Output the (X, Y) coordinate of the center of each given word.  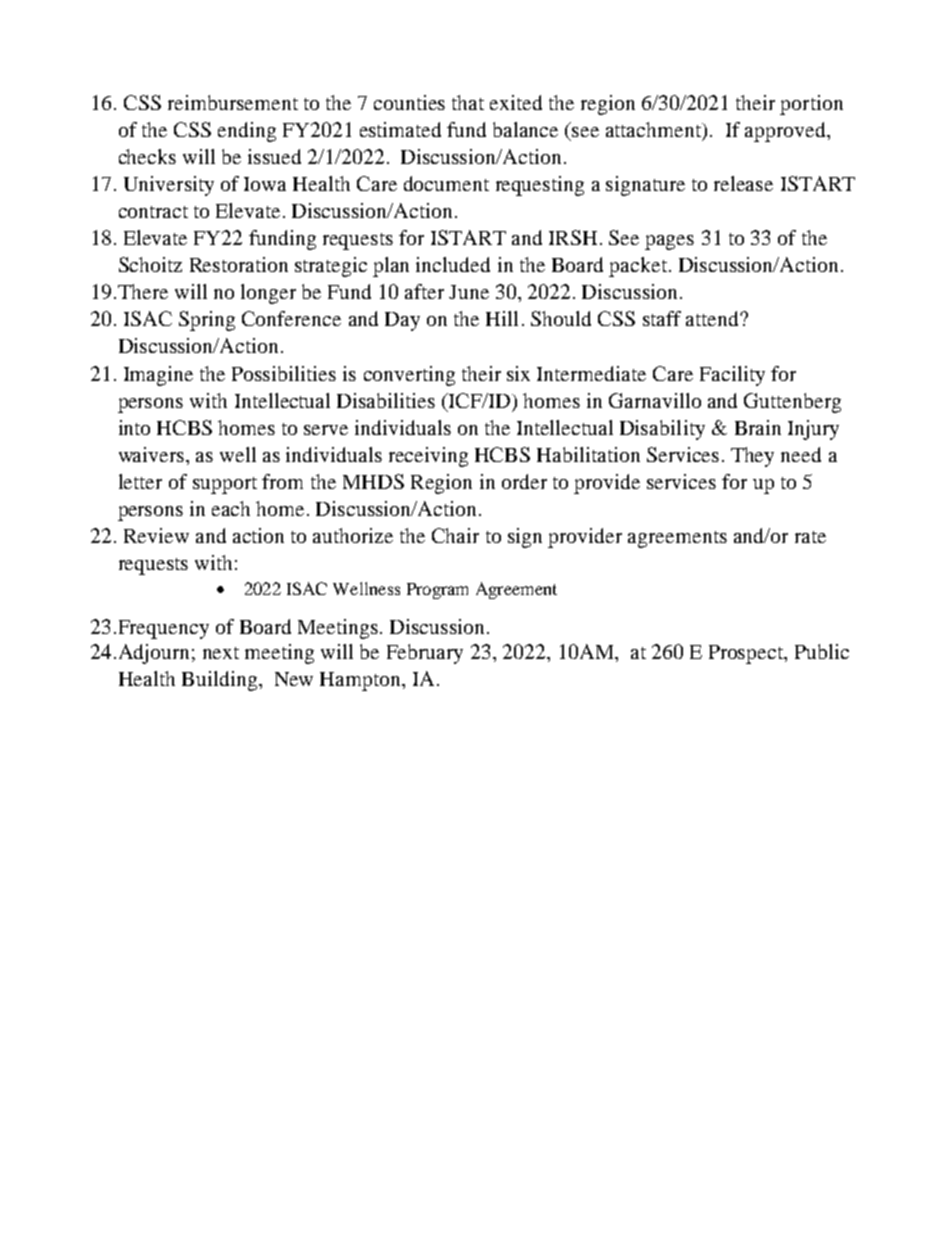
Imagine (158, 376)
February (425, 654)
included (453, 264)
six (518, 373)
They (752, 457)
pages (669, 242)
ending (247, 132)
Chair (455, 535)
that (468, 102)
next (221, 653)
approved (786, 132)
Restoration (239, 264)
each (231, 508)
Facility (732, 376)
